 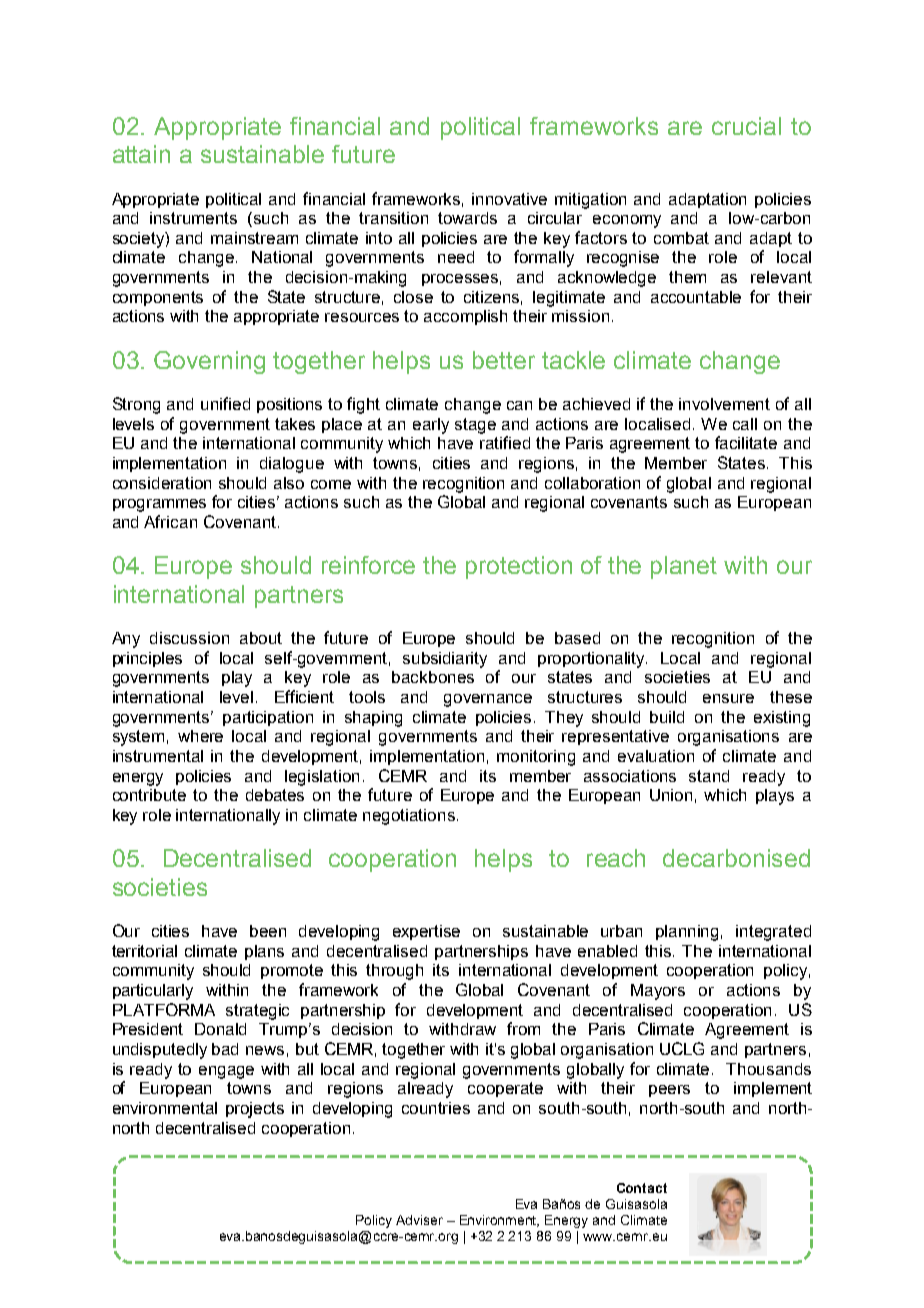 I want to click on projects, so click(x=255, y=1110).
